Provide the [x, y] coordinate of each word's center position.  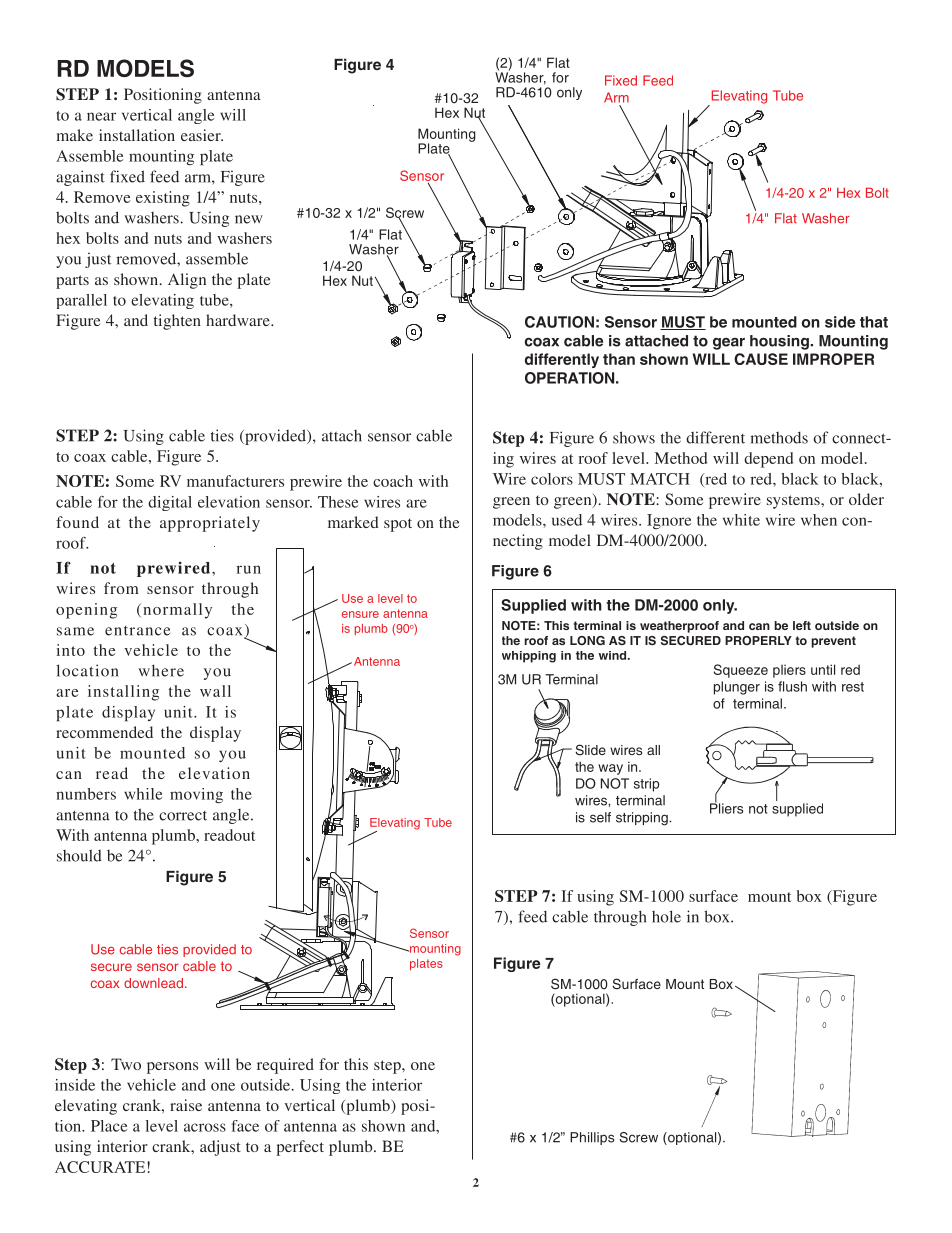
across [205, 1127]
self [600, 817]
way [610, 769]
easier [202, 135]
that [874, 322]
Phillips [592, 1138]
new [249, 219]
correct [183, 816]
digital [170, 503]
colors [552, 479]
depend [768, 460]
